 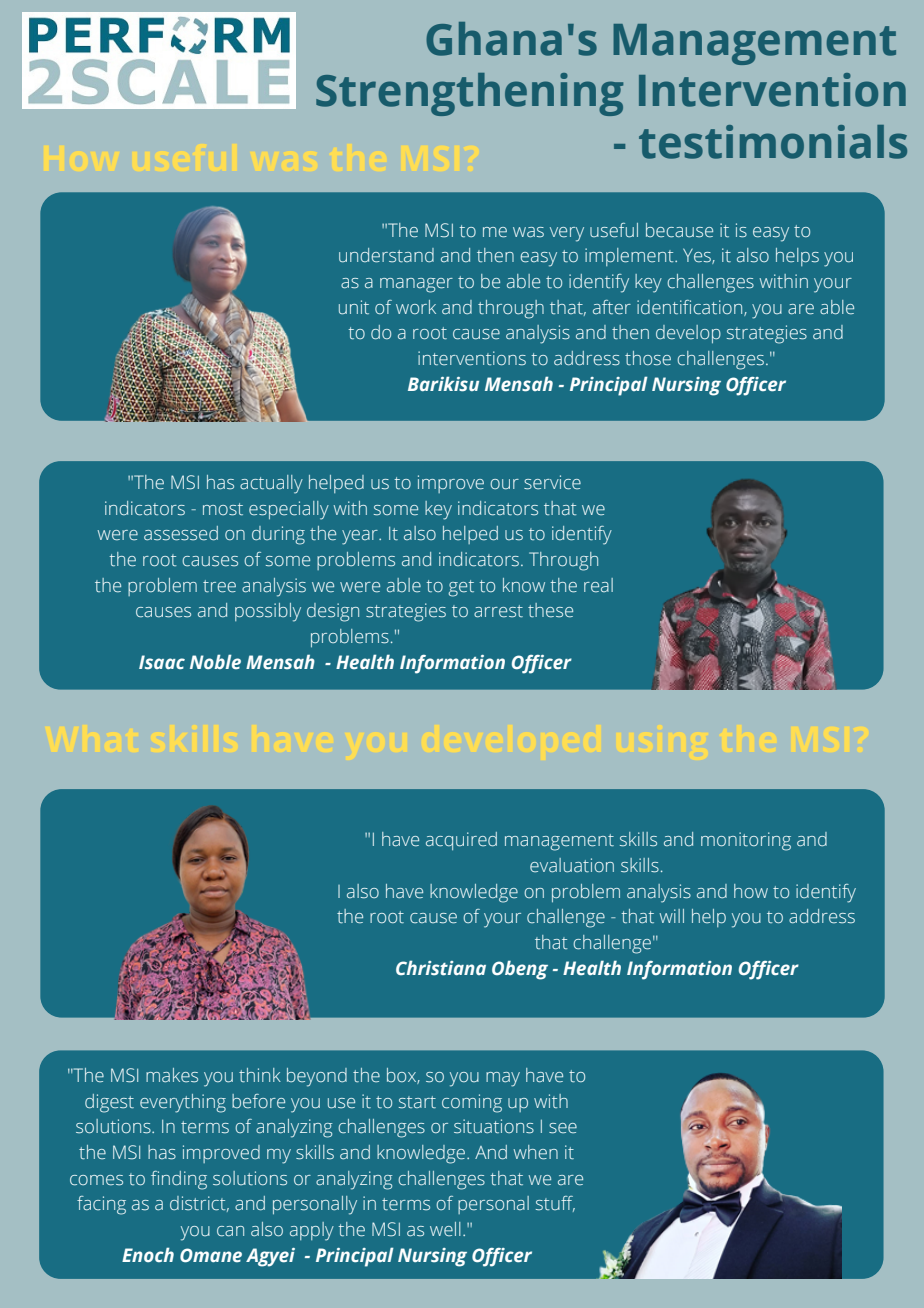 I want to click on Isaac, so click(x=162, y=662).
